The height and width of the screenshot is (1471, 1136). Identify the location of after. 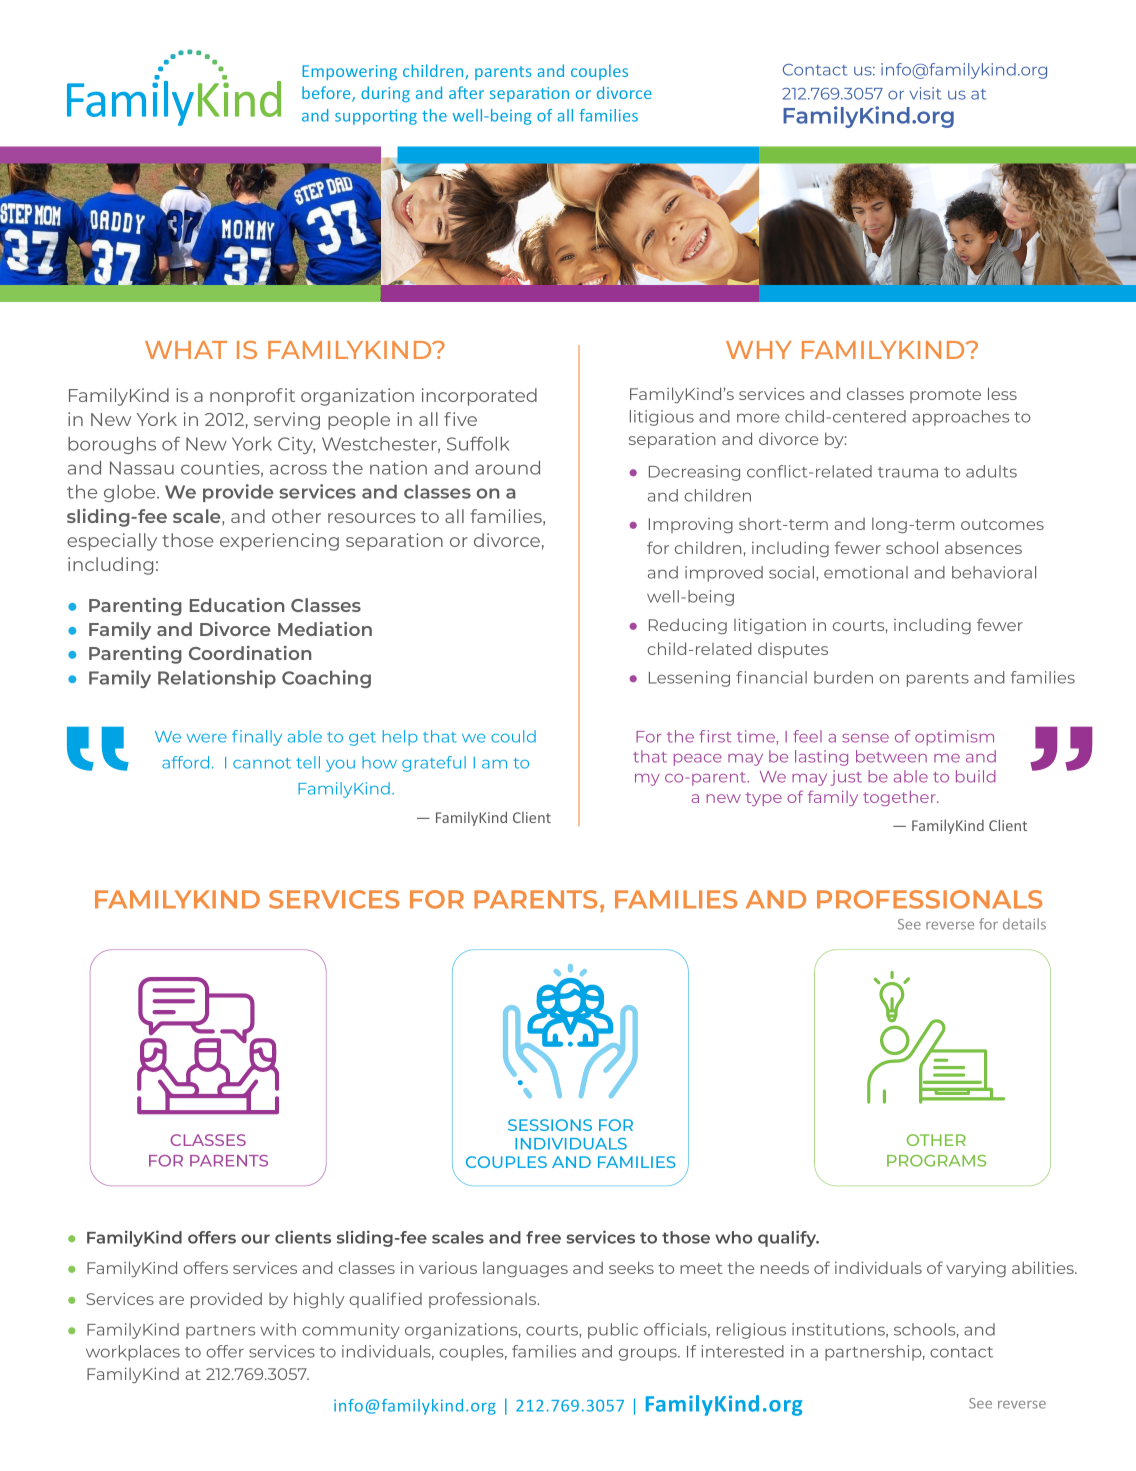
(466, 92).
